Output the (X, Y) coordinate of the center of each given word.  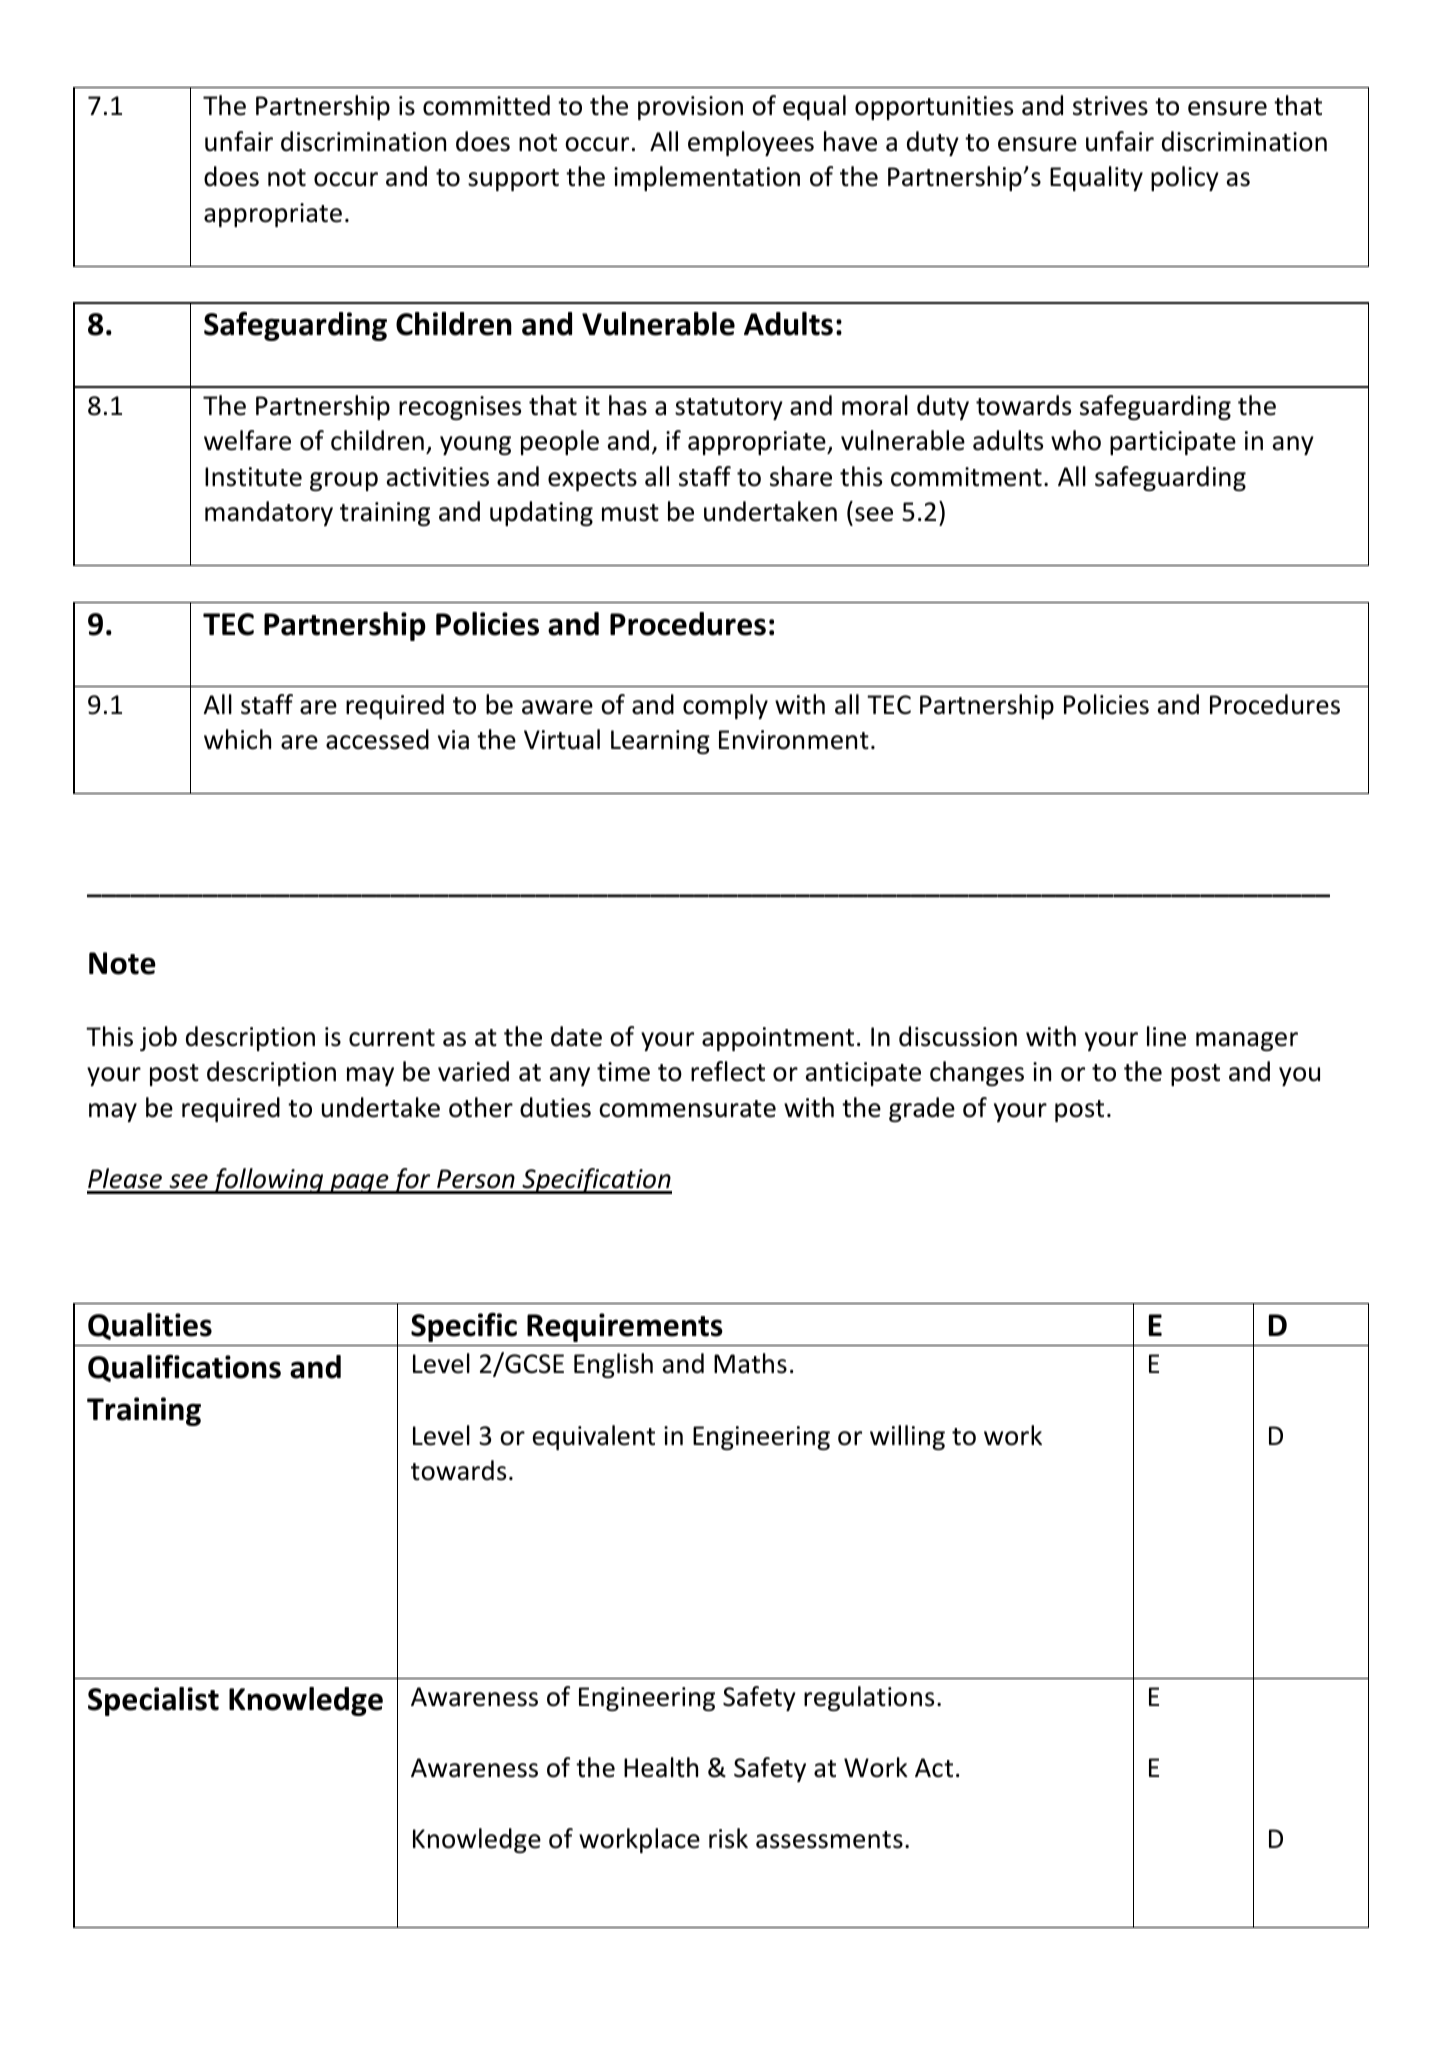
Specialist (153, 1701)
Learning (660, 742)
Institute (253, 477)
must (630, 513)
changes (977, 1073)
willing (907, 1437)
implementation (707, 178)
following (268, 1181)
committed (486, 105)
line (1166, 1036)
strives (1110, 106)
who (1076, 440)
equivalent (594, 1437)
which (237, 739)
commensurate (687, 1109)
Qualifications (184, 1368)
